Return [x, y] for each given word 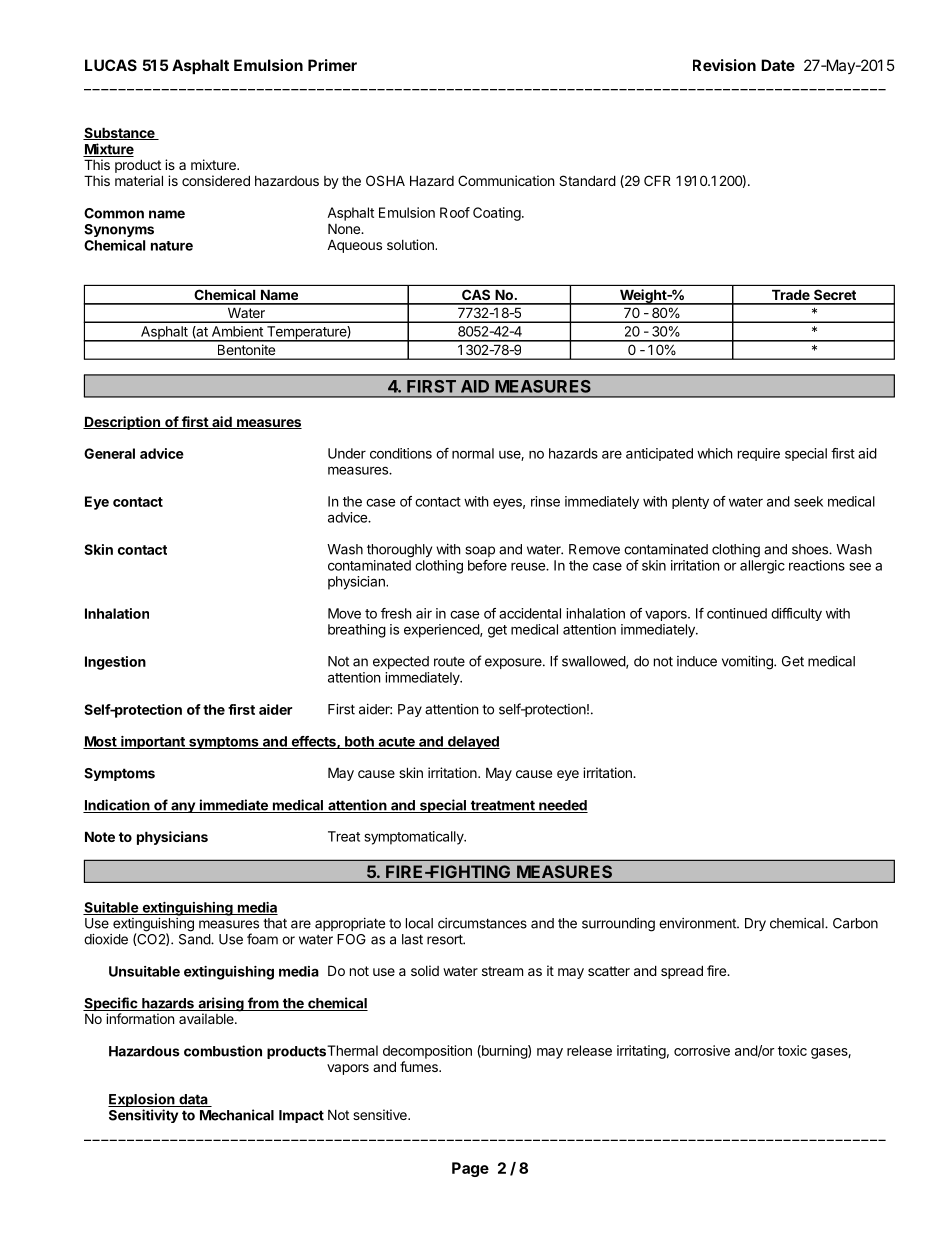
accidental [530, 613]
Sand [195, 938]
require [759, 454]
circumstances [482, 923]
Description [122, 423]
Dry [755, 924]
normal [473, 453]
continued [737, 613]
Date [778, 65]
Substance [120, 133]
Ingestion [115, 663]
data [193, 1100]
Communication [506, 180]
